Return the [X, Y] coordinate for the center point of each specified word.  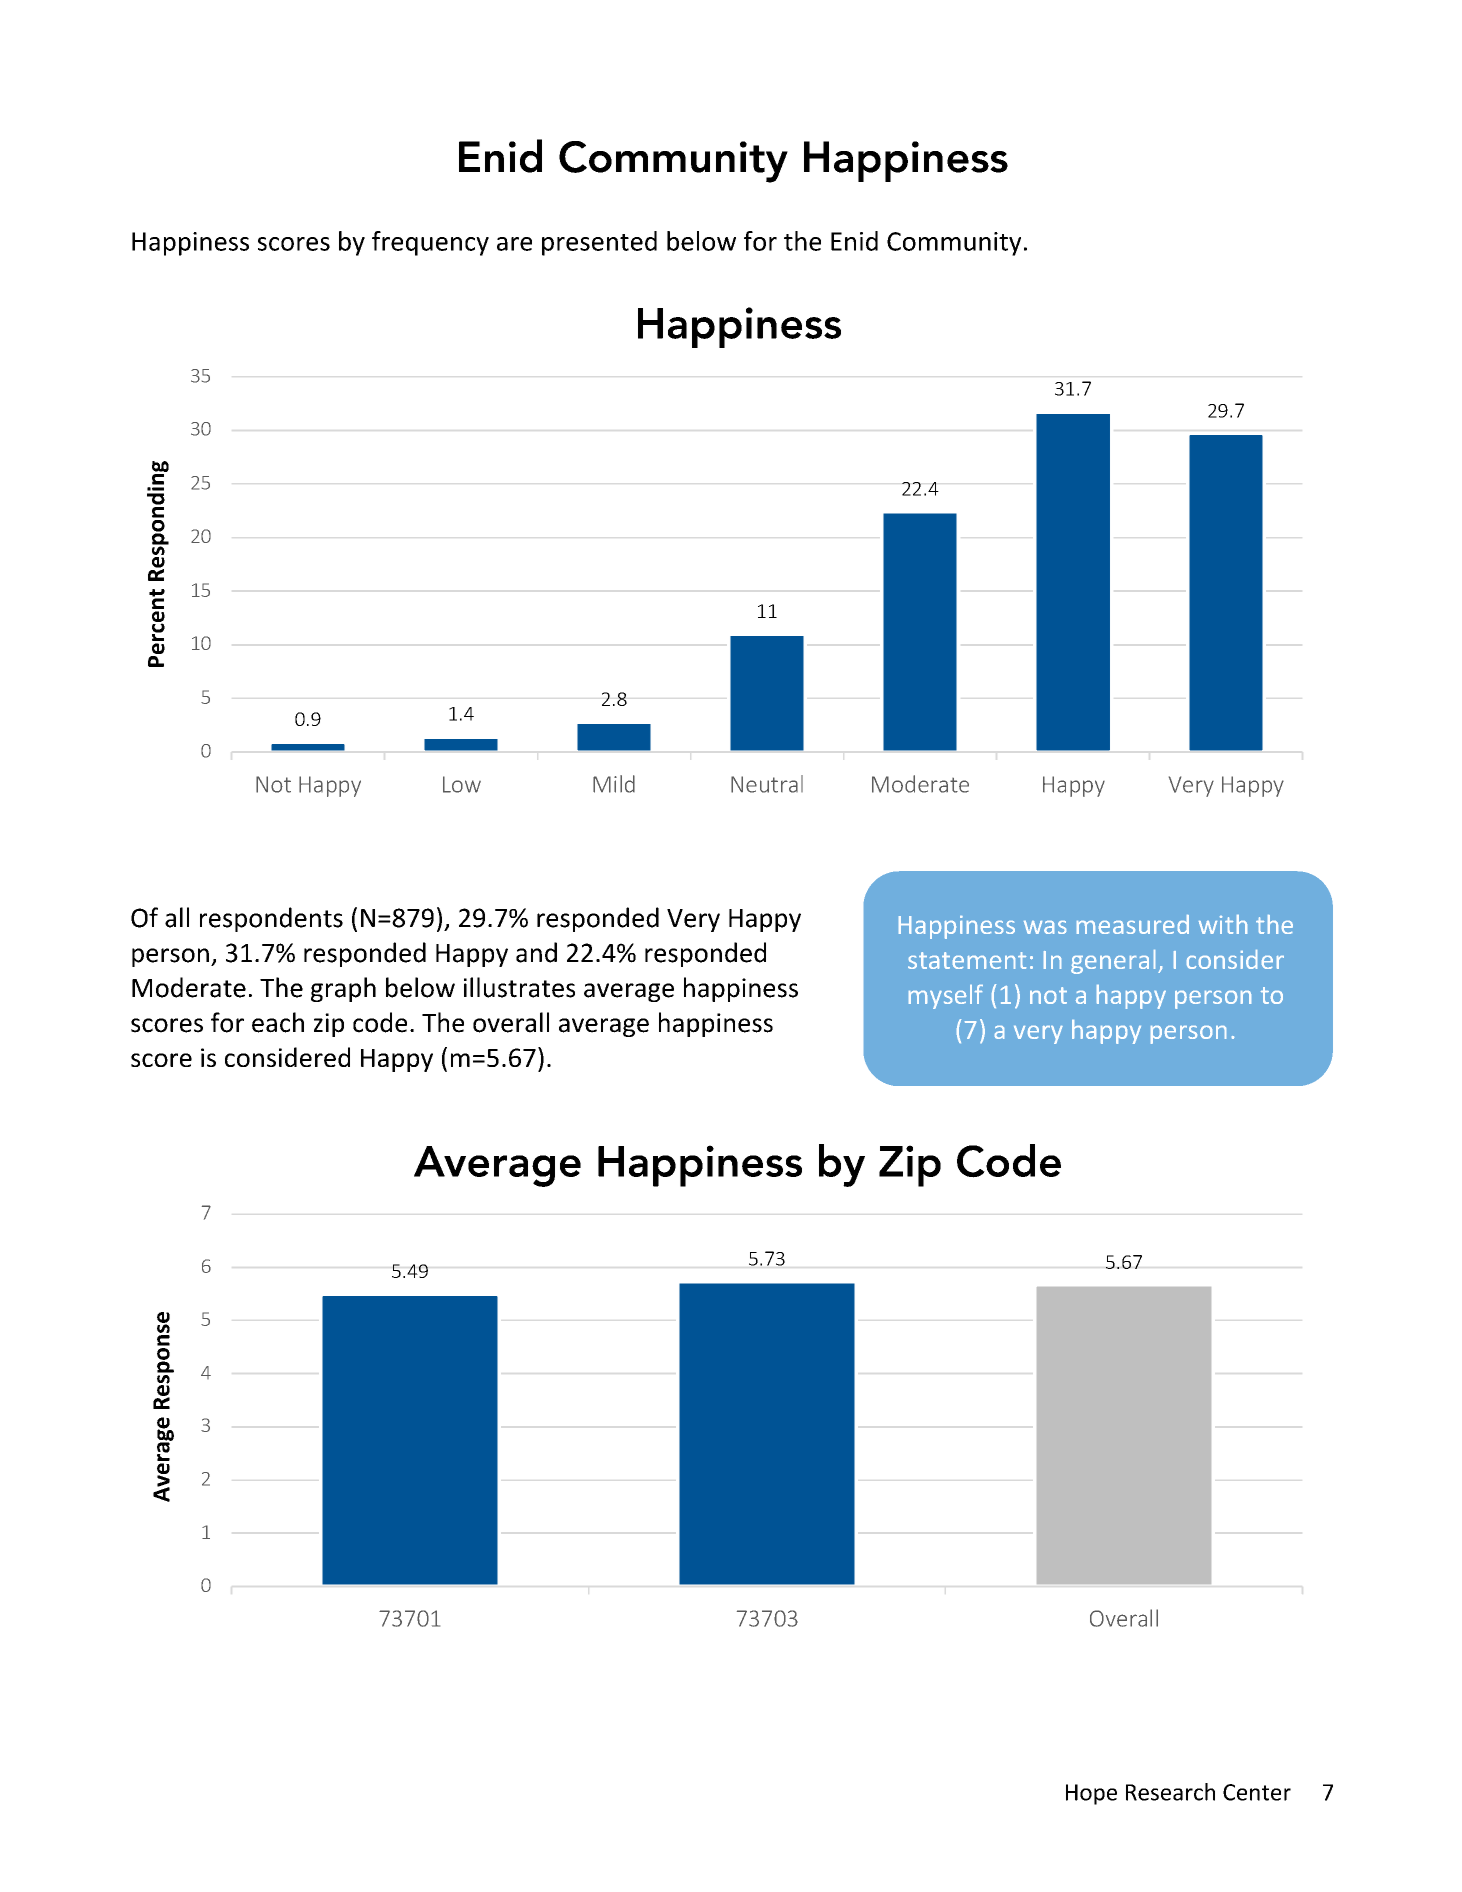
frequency [430, 243]
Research [1170, 1792]
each [278, 1022]
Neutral [767, 784]
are [514, 244]
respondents [271, 919]
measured [1133, 924]
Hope [1091, 1794]
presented [599, 243]
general [1113, 962]
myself [946, 997]
